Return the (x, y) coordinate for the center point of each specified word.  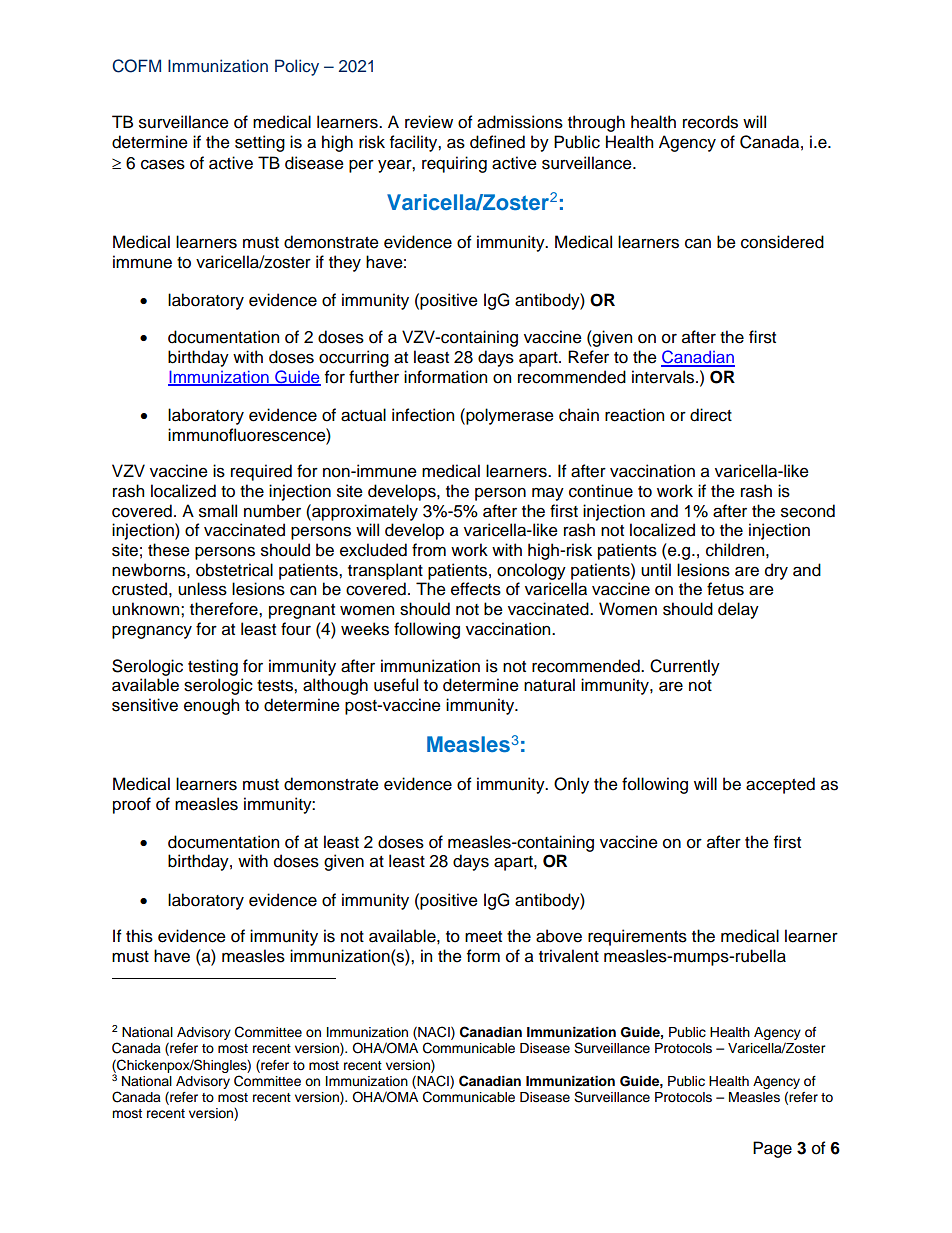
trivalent (569, 956)
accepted (780, 785)
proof (132, 805)
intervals (664, 377)
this (139, 936)
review (429, 122)
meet (483, 937)
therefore (225, 609)
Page (772, 1149)
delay (738, 610)
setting (260, 143)
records (710, 122)
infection (423, 415)
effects (476, 589)
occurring (354, 358)
